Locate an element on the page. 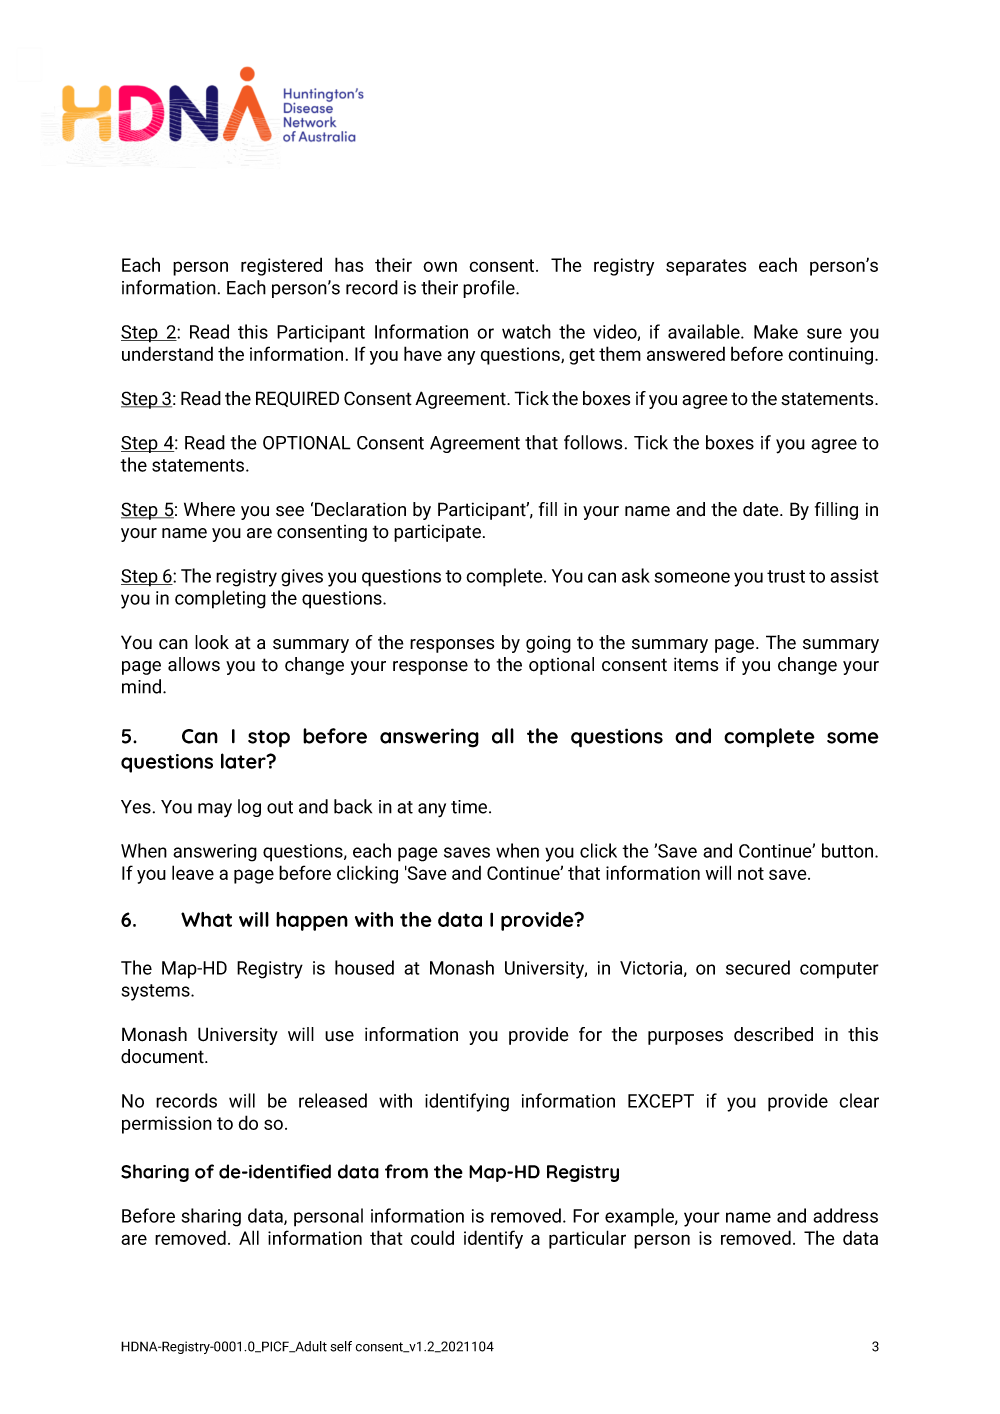 The width and height of the image is (1000, 1414). document is located at coordinates (163, 1056).
